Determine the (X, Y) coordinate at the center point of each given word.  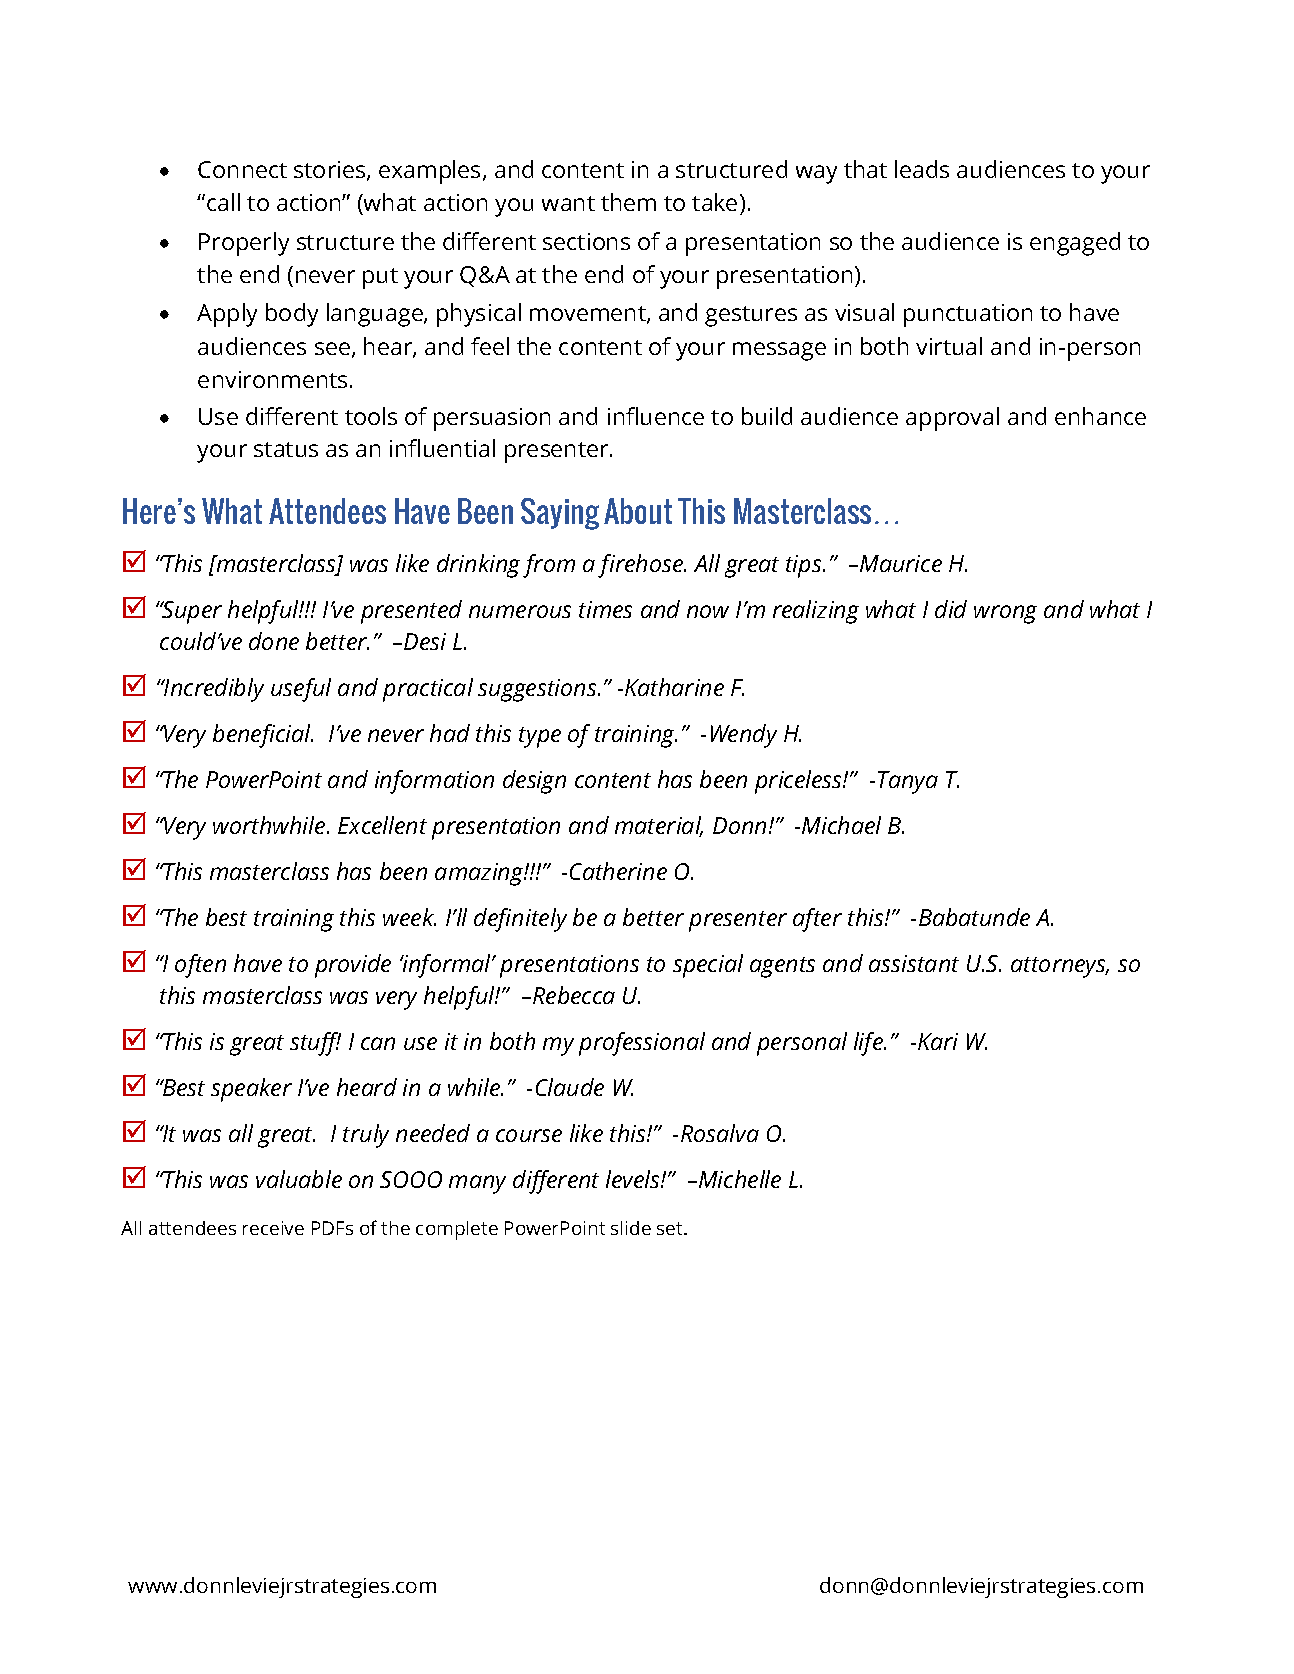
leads (922, 169)
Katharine (674, 687)
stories (331, 171)
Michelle (740, 1179)
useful (301, 690)
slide (631, 1228)
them (628, 202)
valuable (299, 1179)
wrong (1005, 614)
